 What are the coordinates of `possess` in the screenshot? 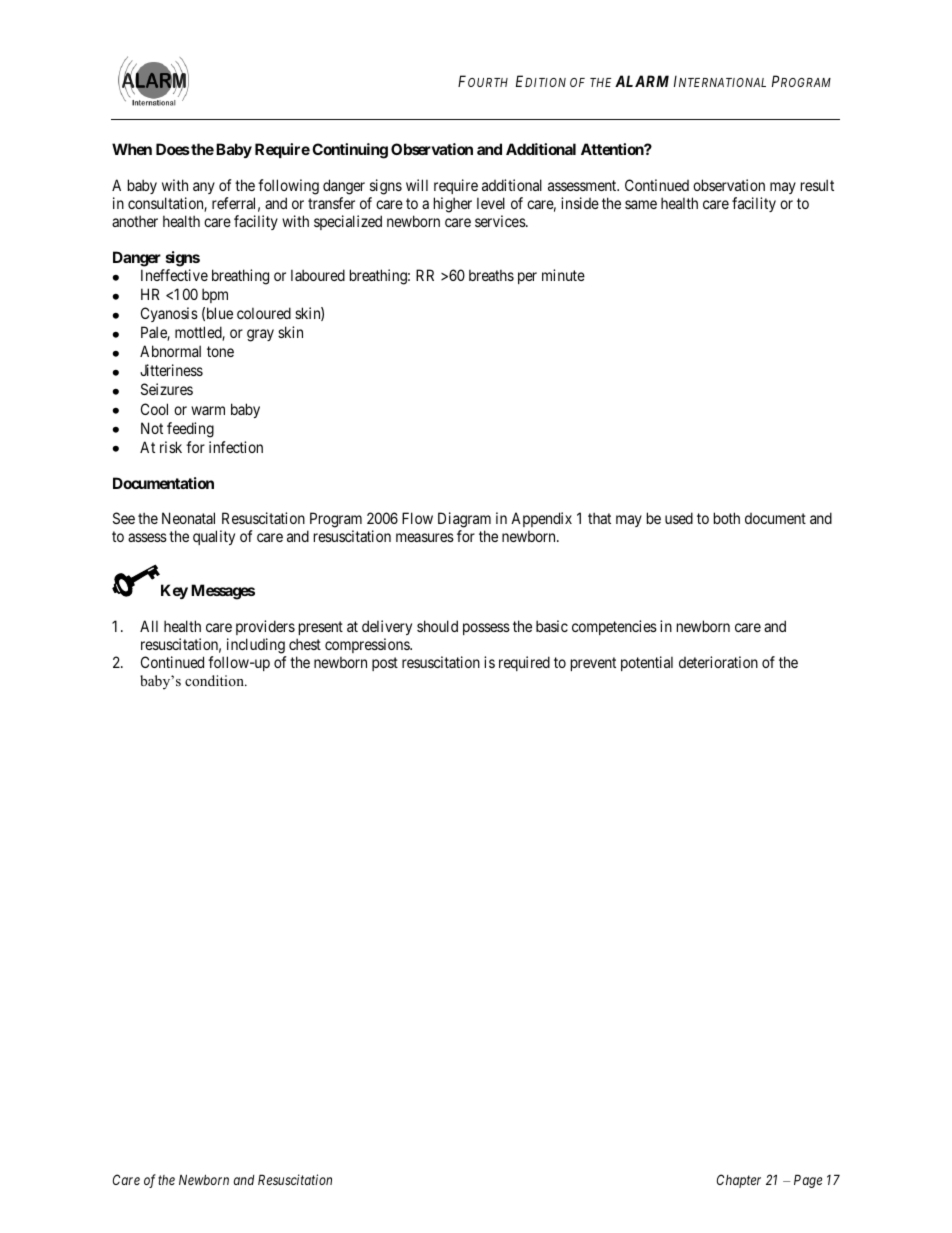 It's located at (486, 629).
